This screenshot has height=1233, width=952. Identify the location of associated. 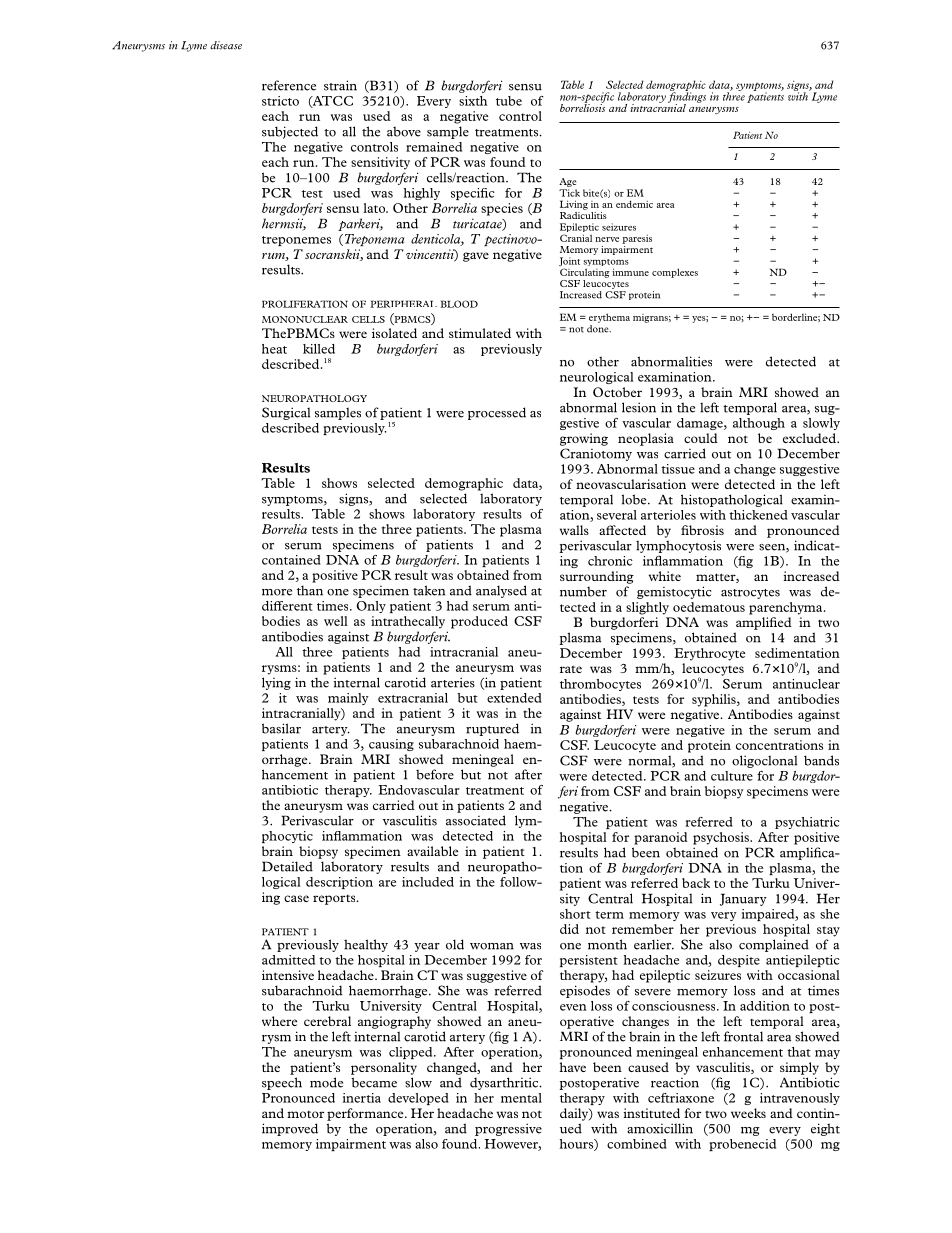
(476, 820).
